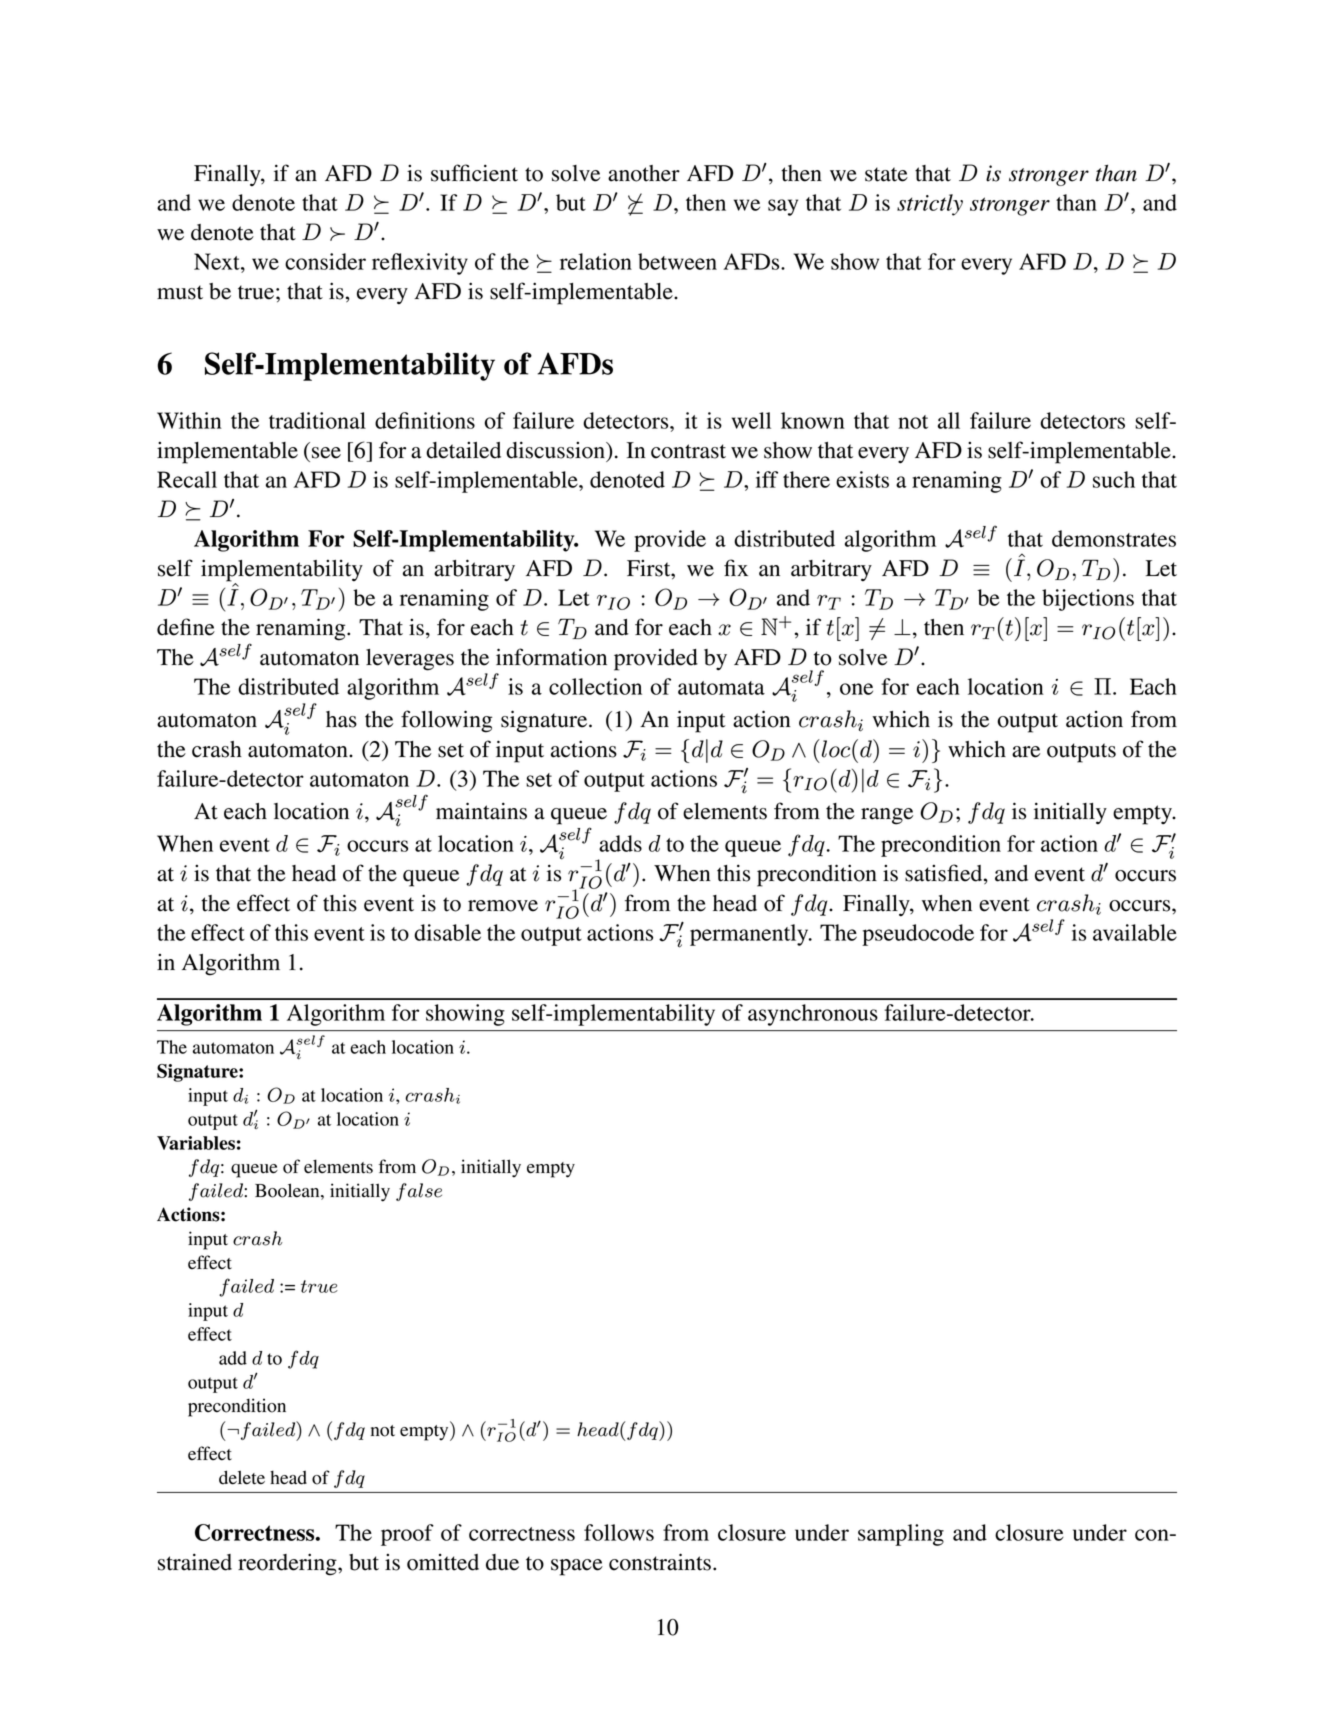  Describe the element at coordinates (901, 1535) in the document. I see `sampling` at that location.
